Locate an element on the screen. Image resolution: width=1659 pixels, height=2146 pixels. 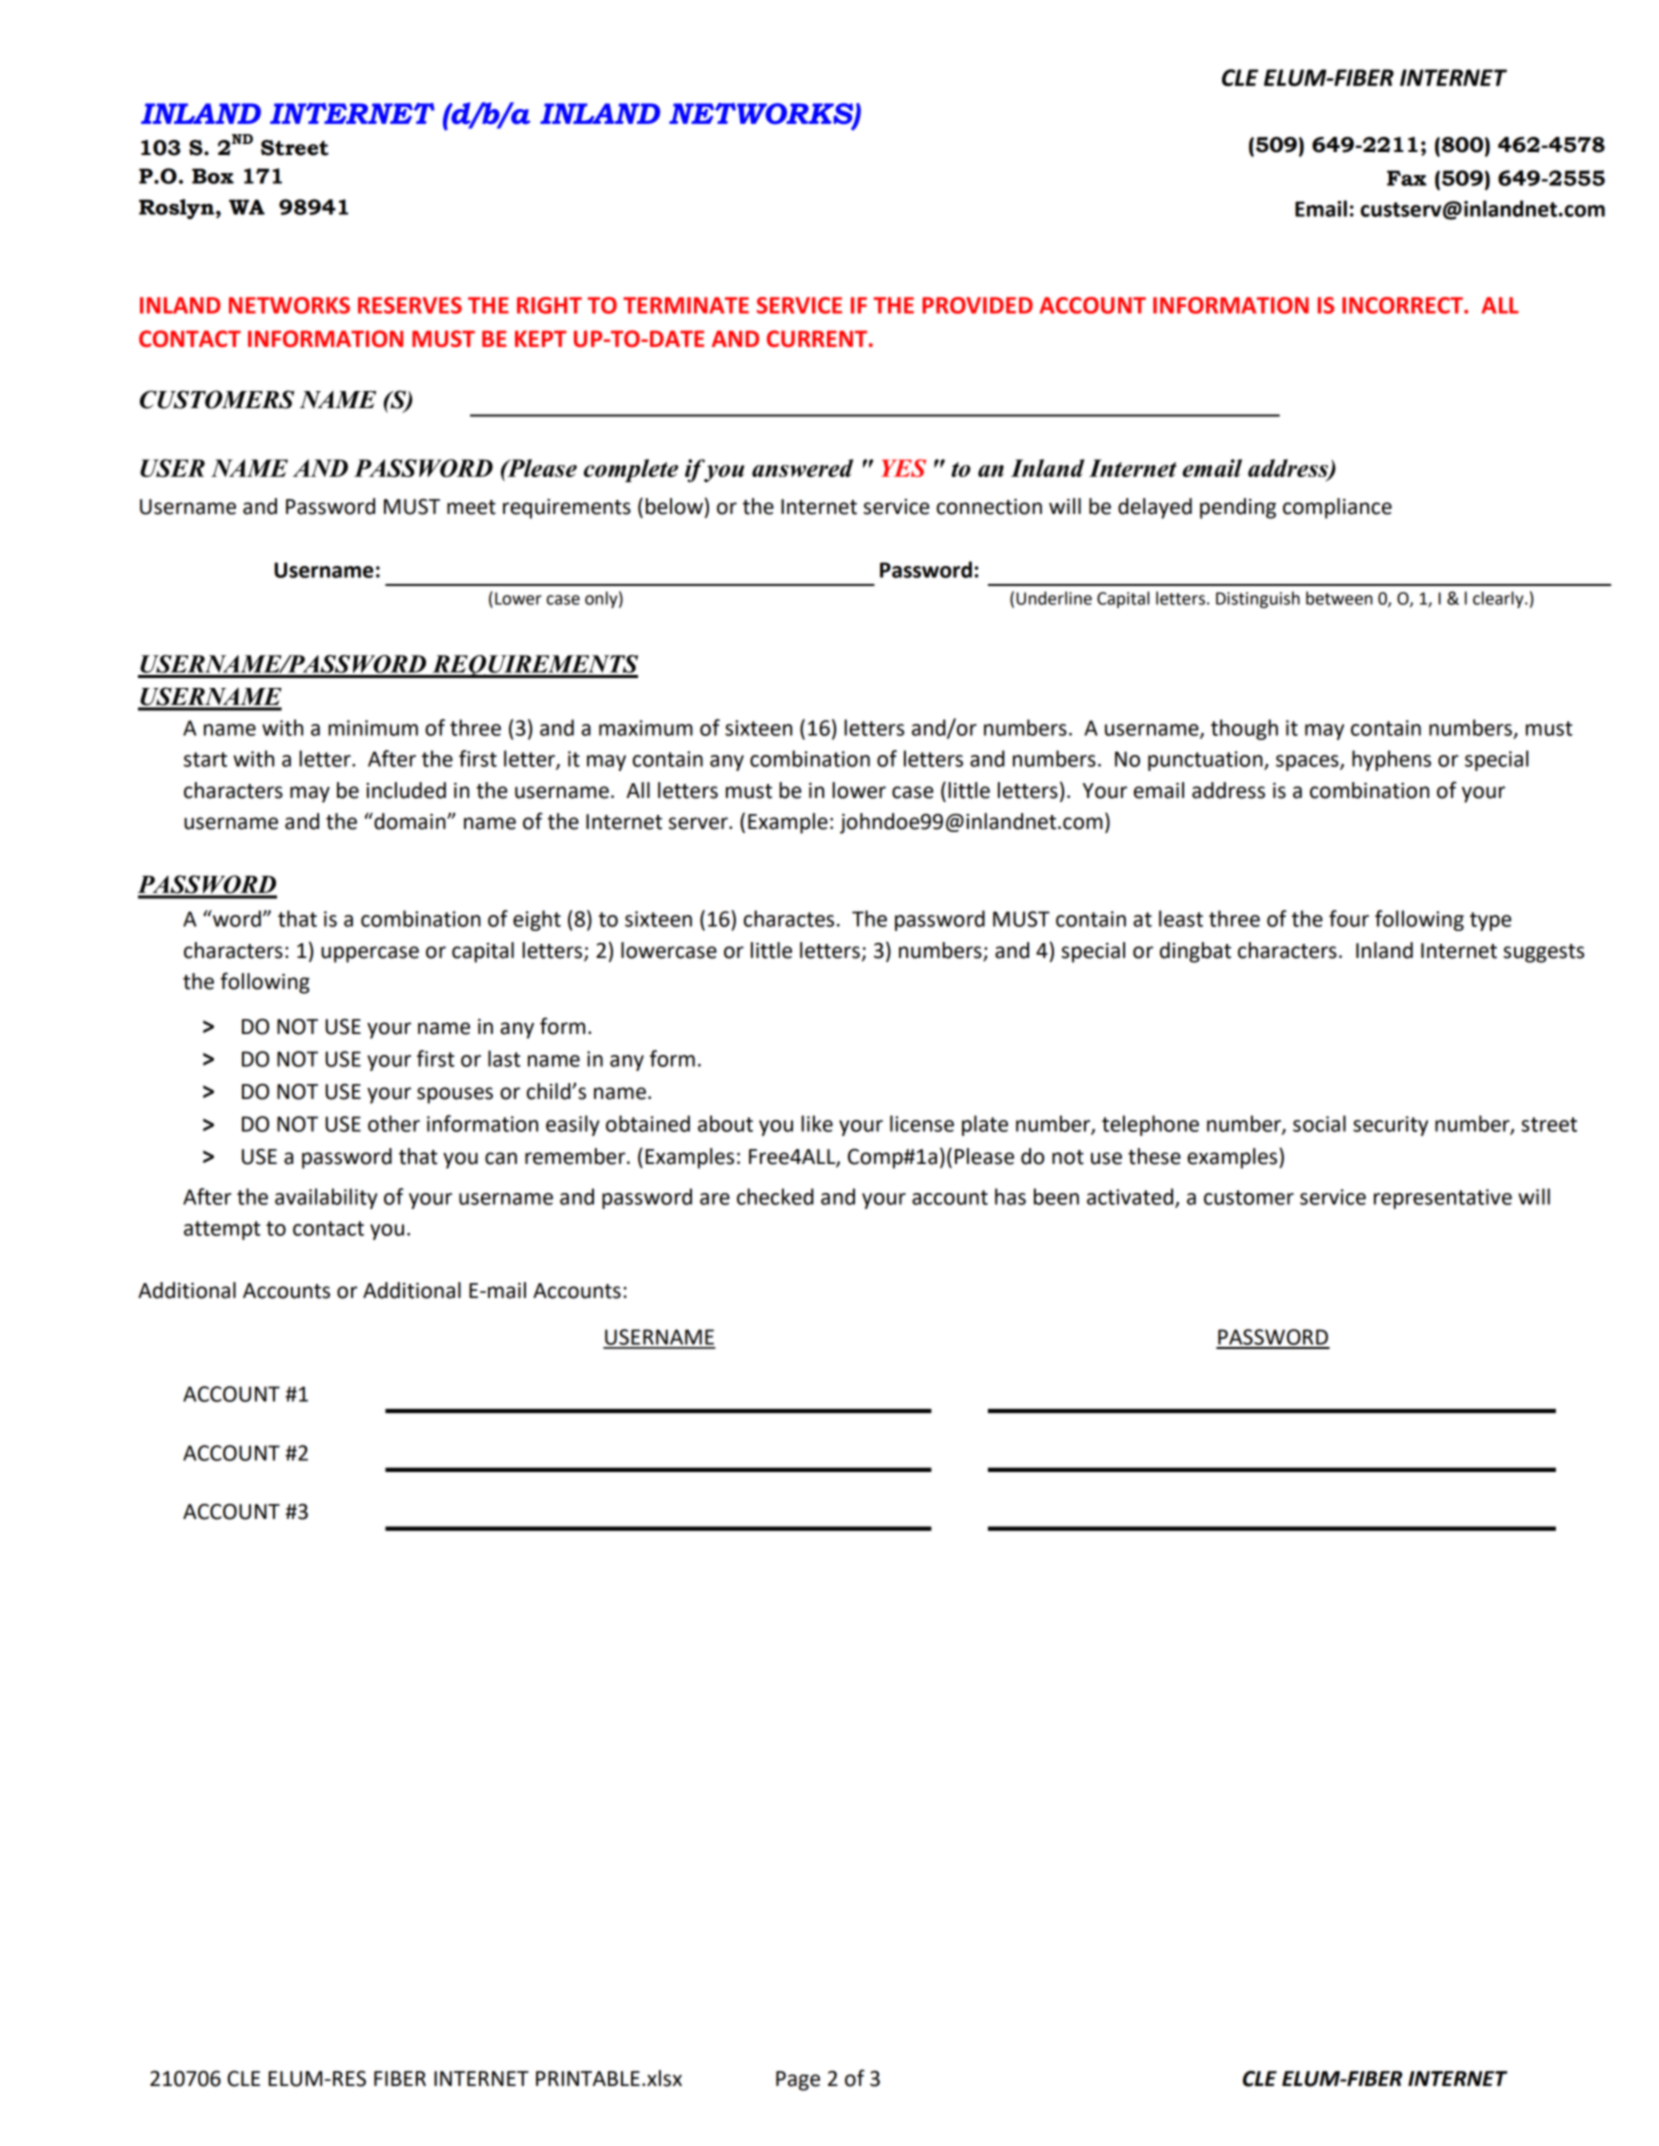
Page is located at coordinates (798, 2081).
